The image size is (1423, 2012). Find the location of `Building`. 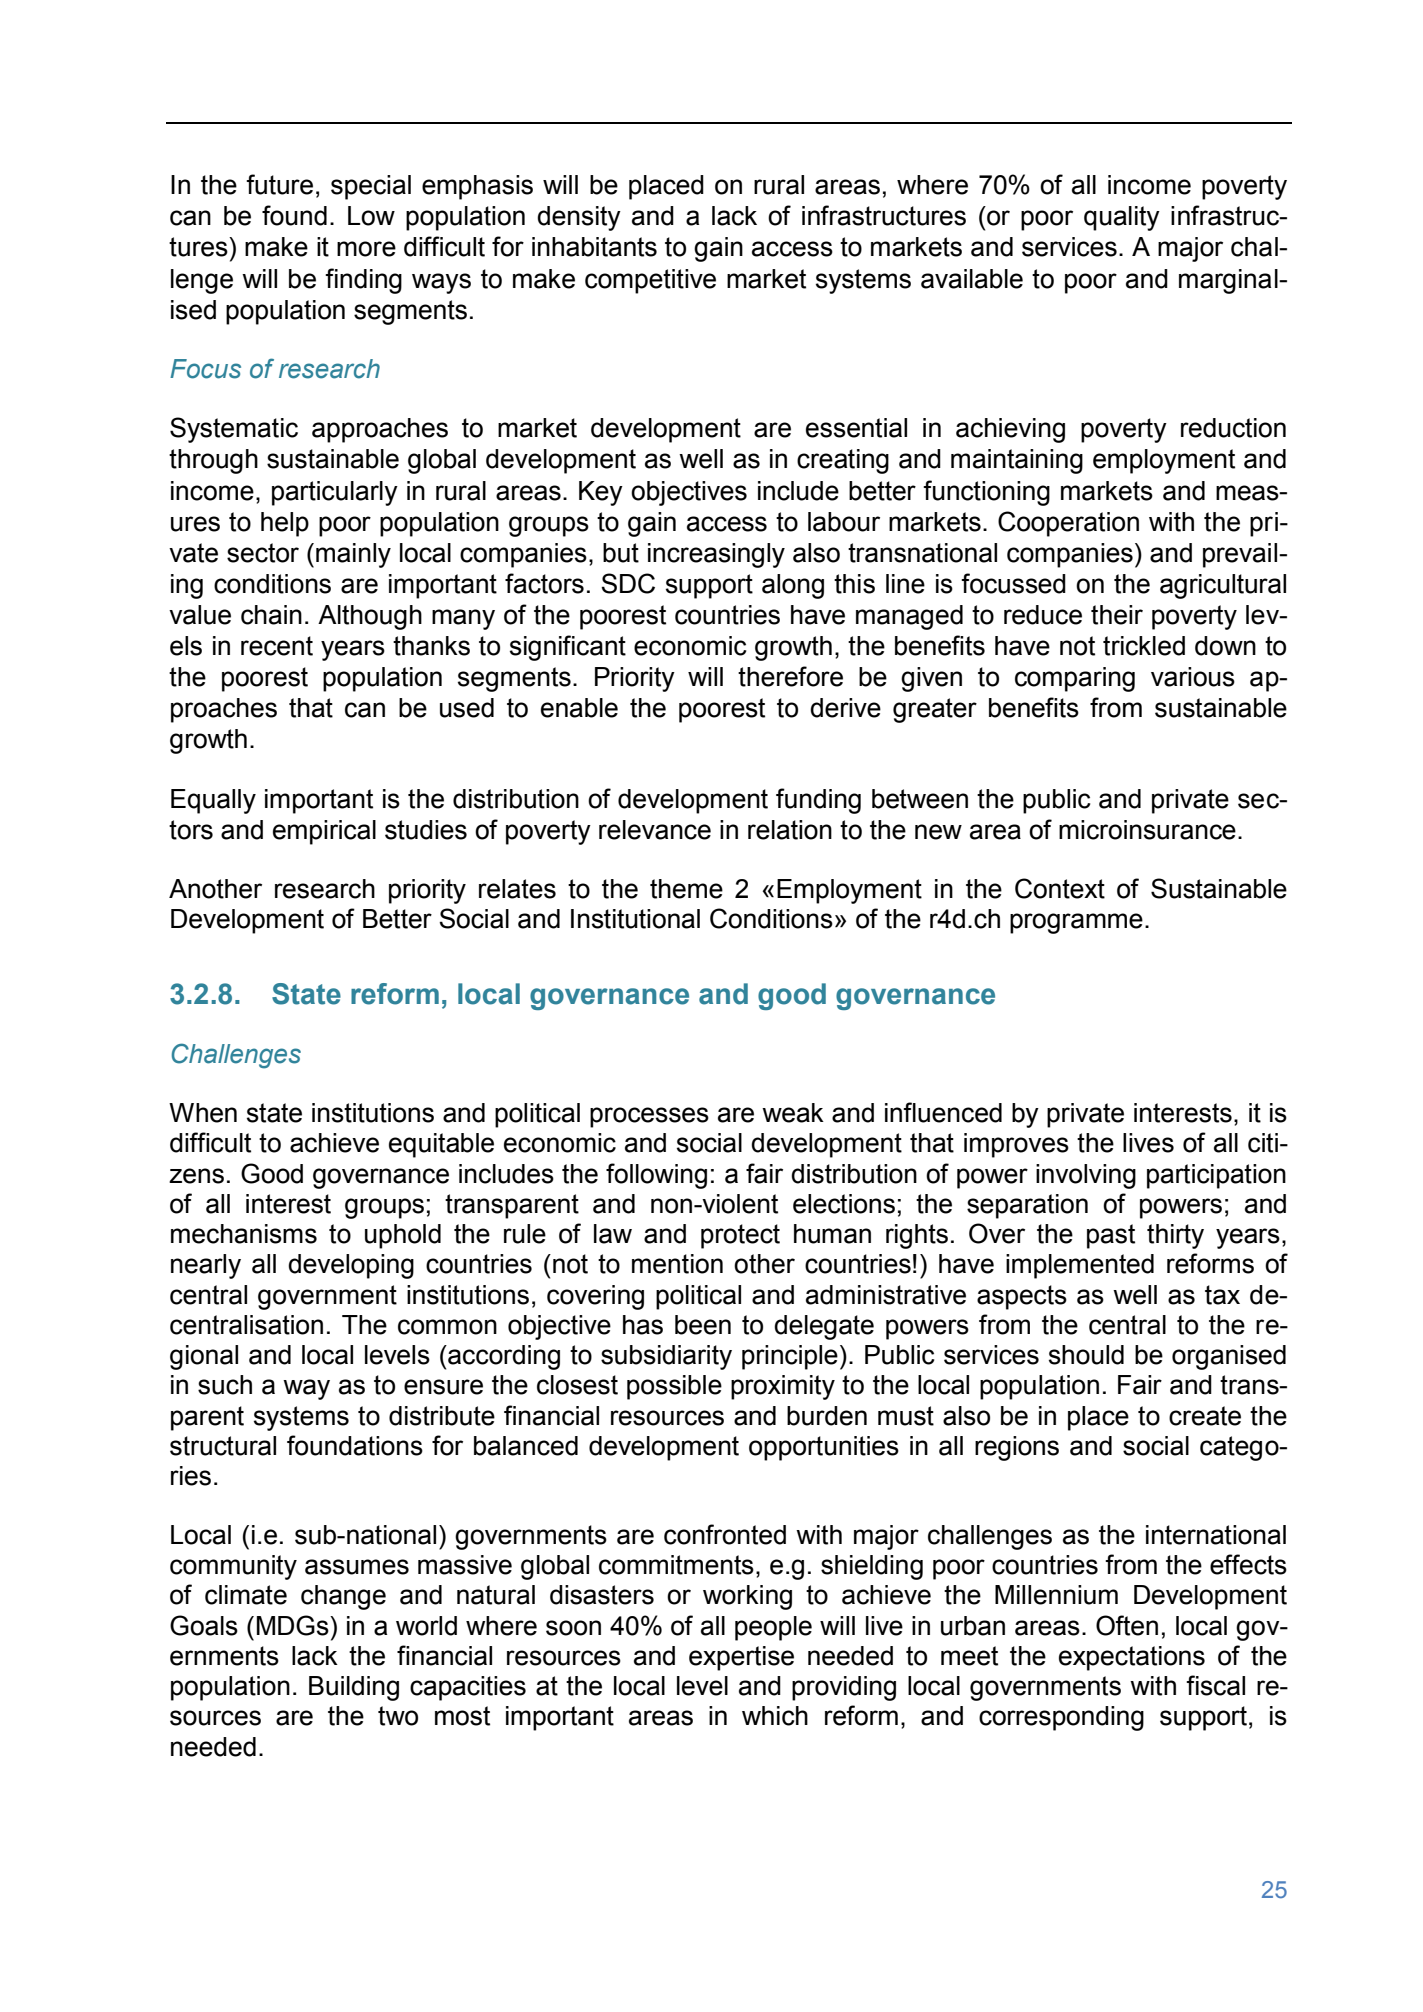

Building is located at coordinates (354, 1688).
